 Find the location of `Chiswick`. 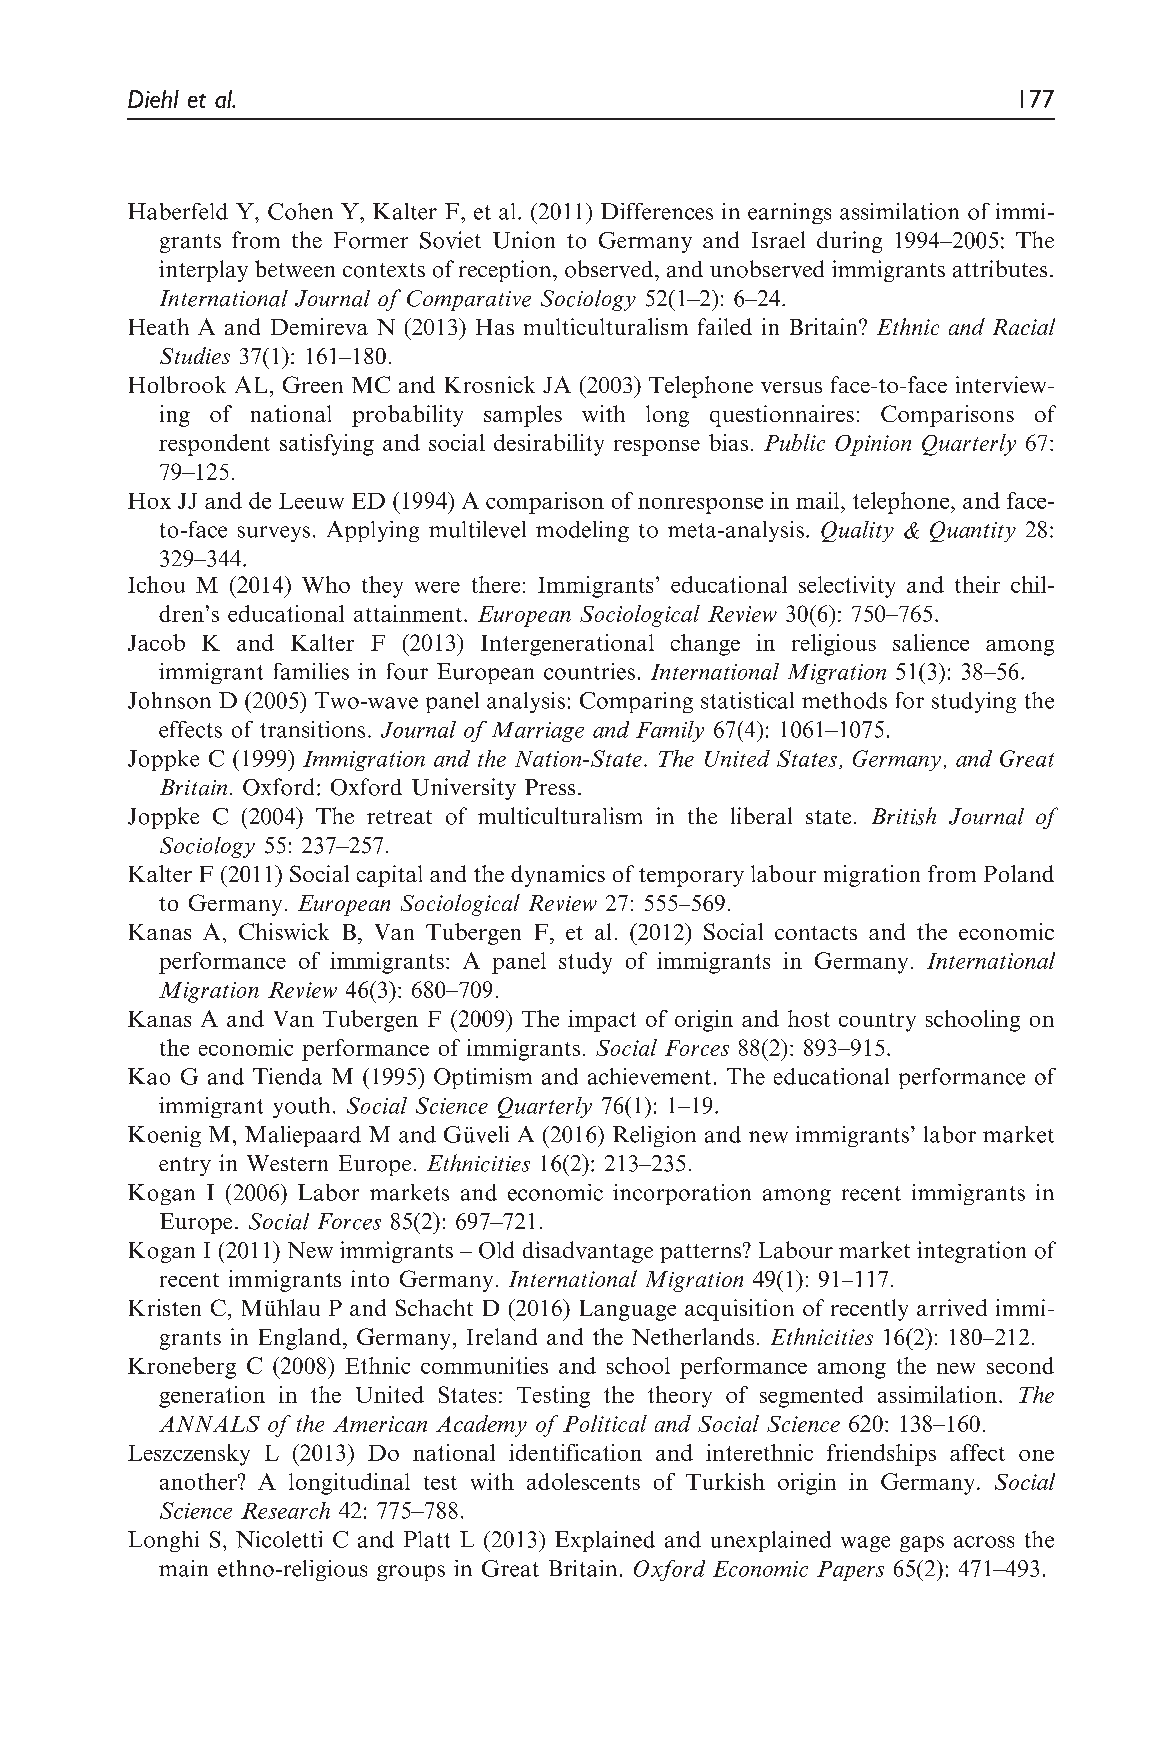

Chiswick is located at coordinates (284, 931).
